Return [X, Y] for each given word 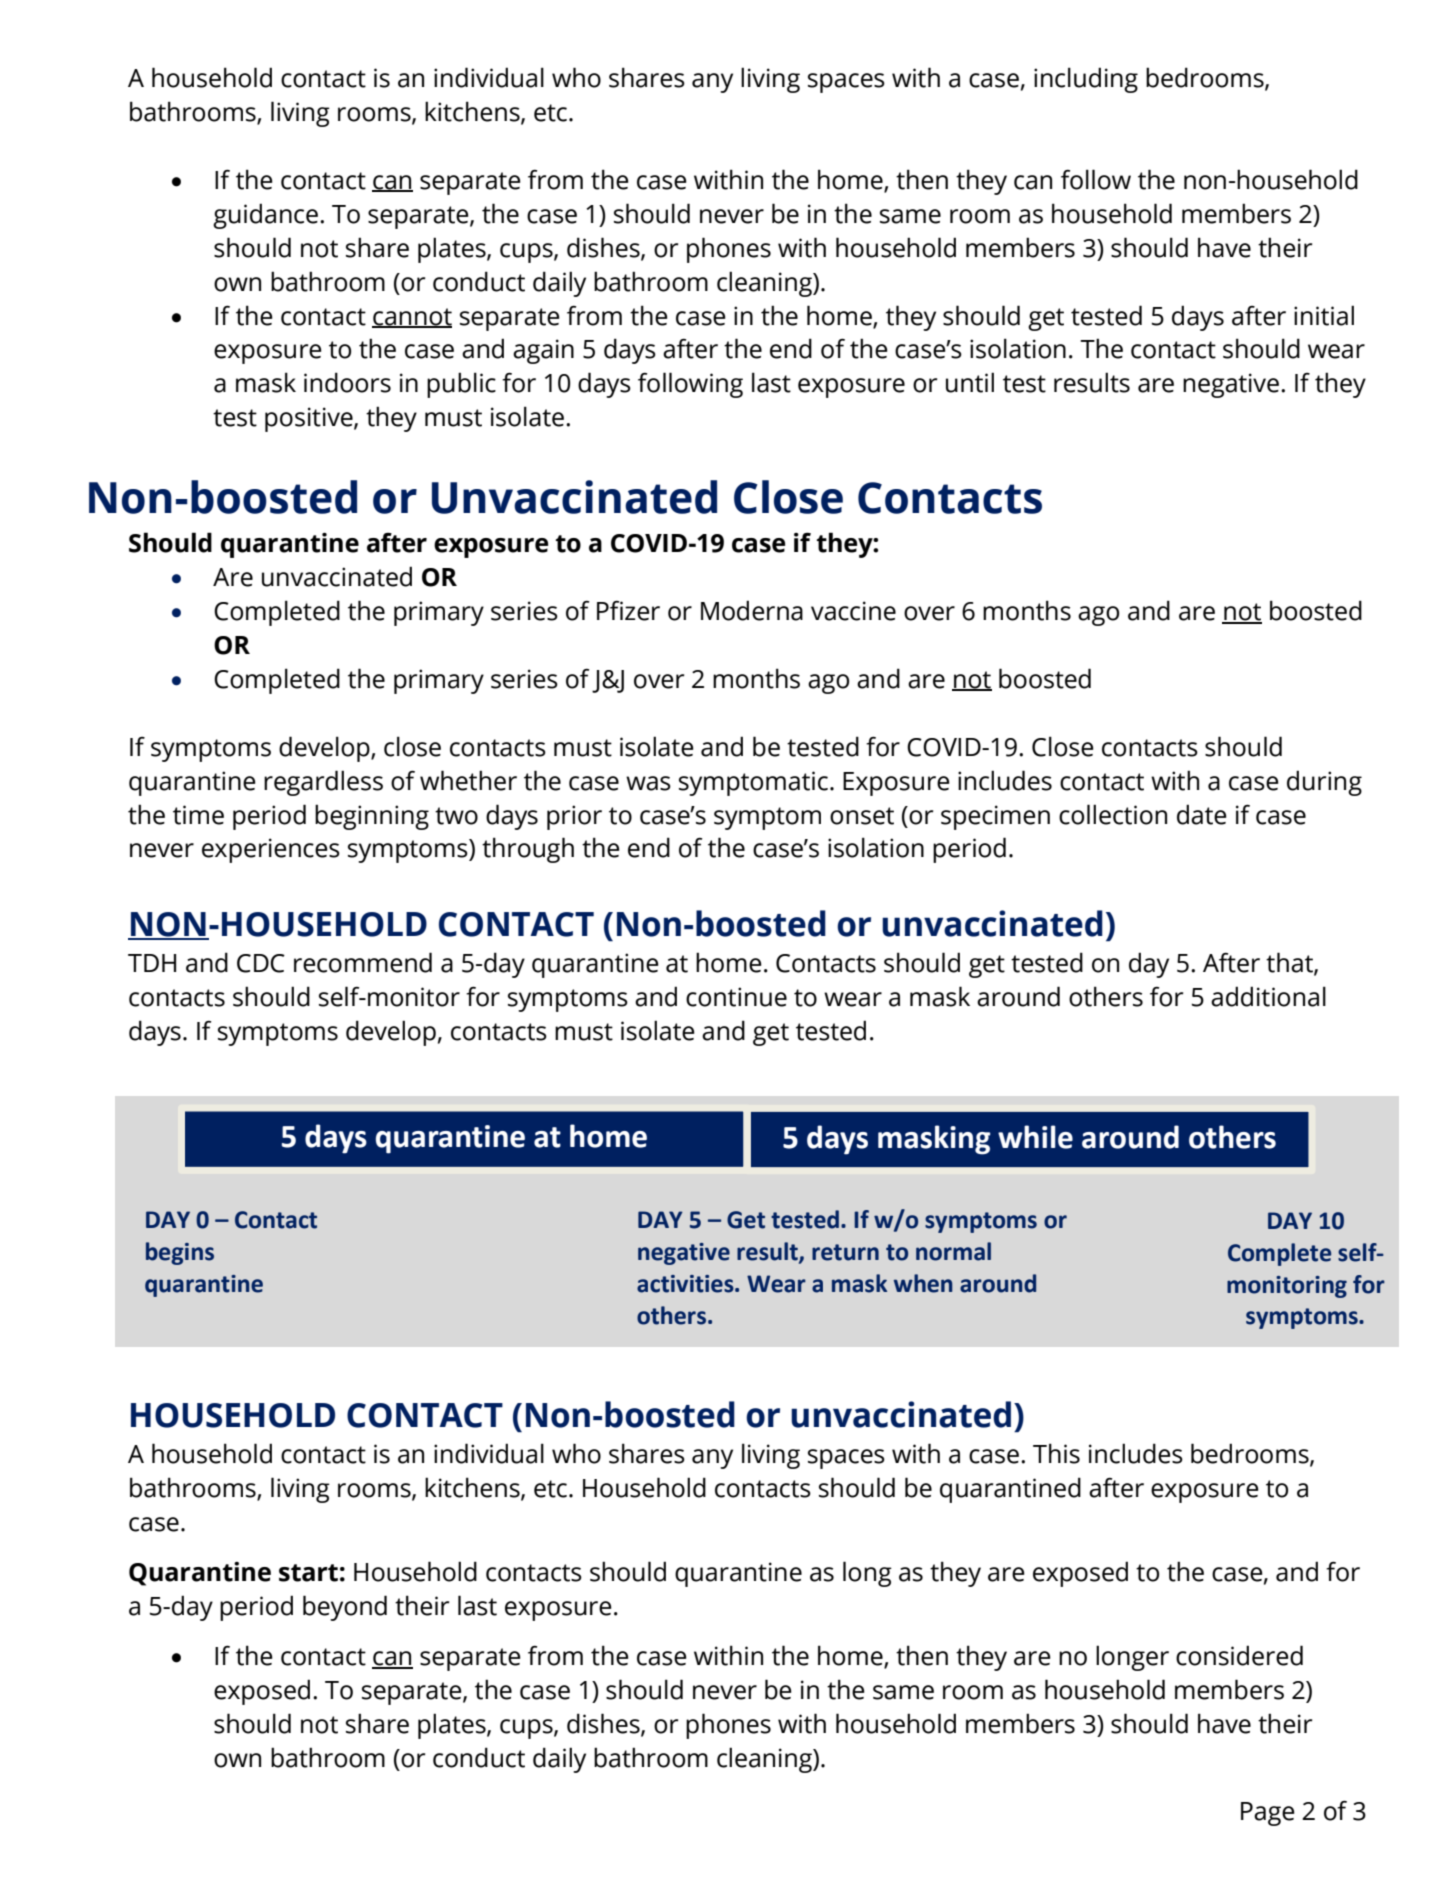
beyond [345, 1608]
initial [1324, 315]
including [1086, 80]
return [845, 1252]
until [970, 382]
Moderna [752, 610]
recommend [363, 962]
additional [1268, 996]
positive [310, 419]
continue [736, 997]
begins [180, 1253]
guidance [265, 216]
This [1056, 1453]
